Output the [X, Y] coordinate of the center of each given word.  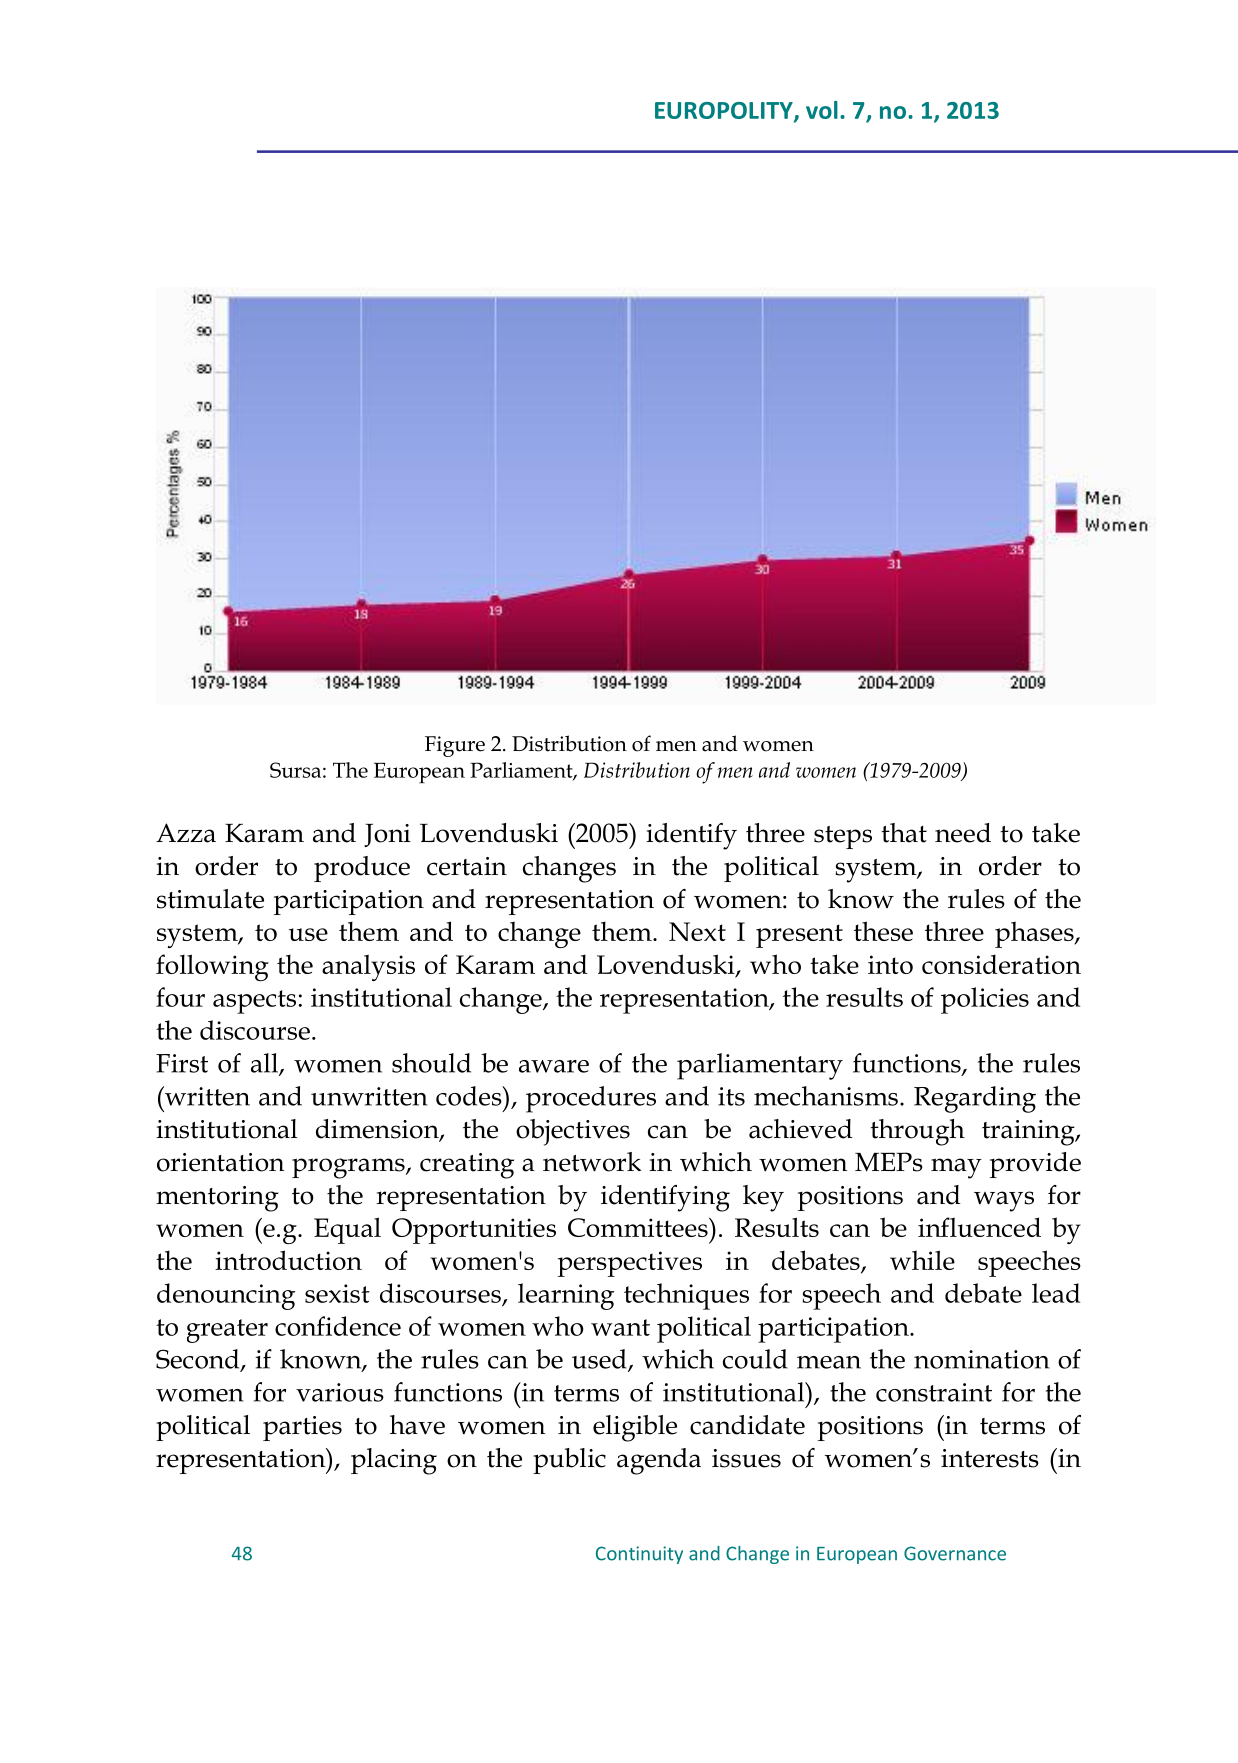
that [904, 833]
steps [843, 837]
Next [697, 931]
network [592, 1162]
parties [302, 1428]
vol [822, 110]
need [963, 833]
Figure [455, 746]
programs [349, 1168]
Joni [387, 835]
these [883, 931]
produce [362, 869]
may [956, 1168]
